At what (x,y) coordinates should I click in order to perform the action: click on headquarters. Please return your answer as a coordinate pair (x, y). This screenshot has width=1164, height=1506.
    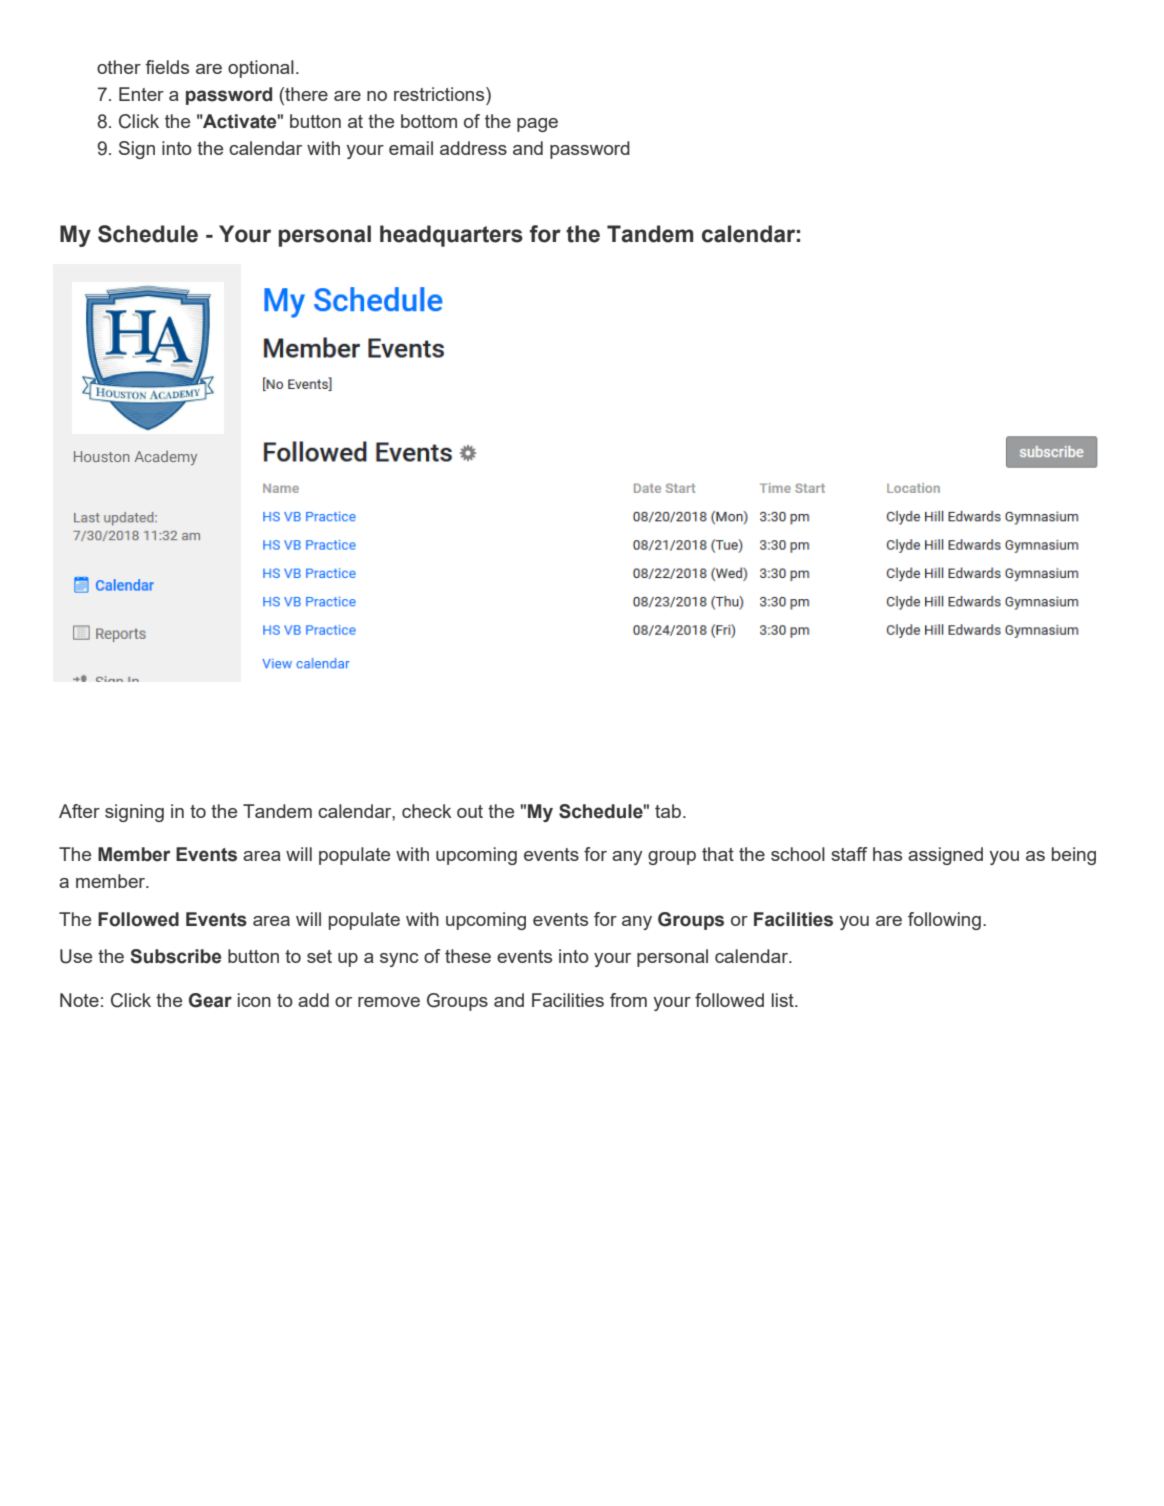
    Looking at the image, I should click on (451, 236).
